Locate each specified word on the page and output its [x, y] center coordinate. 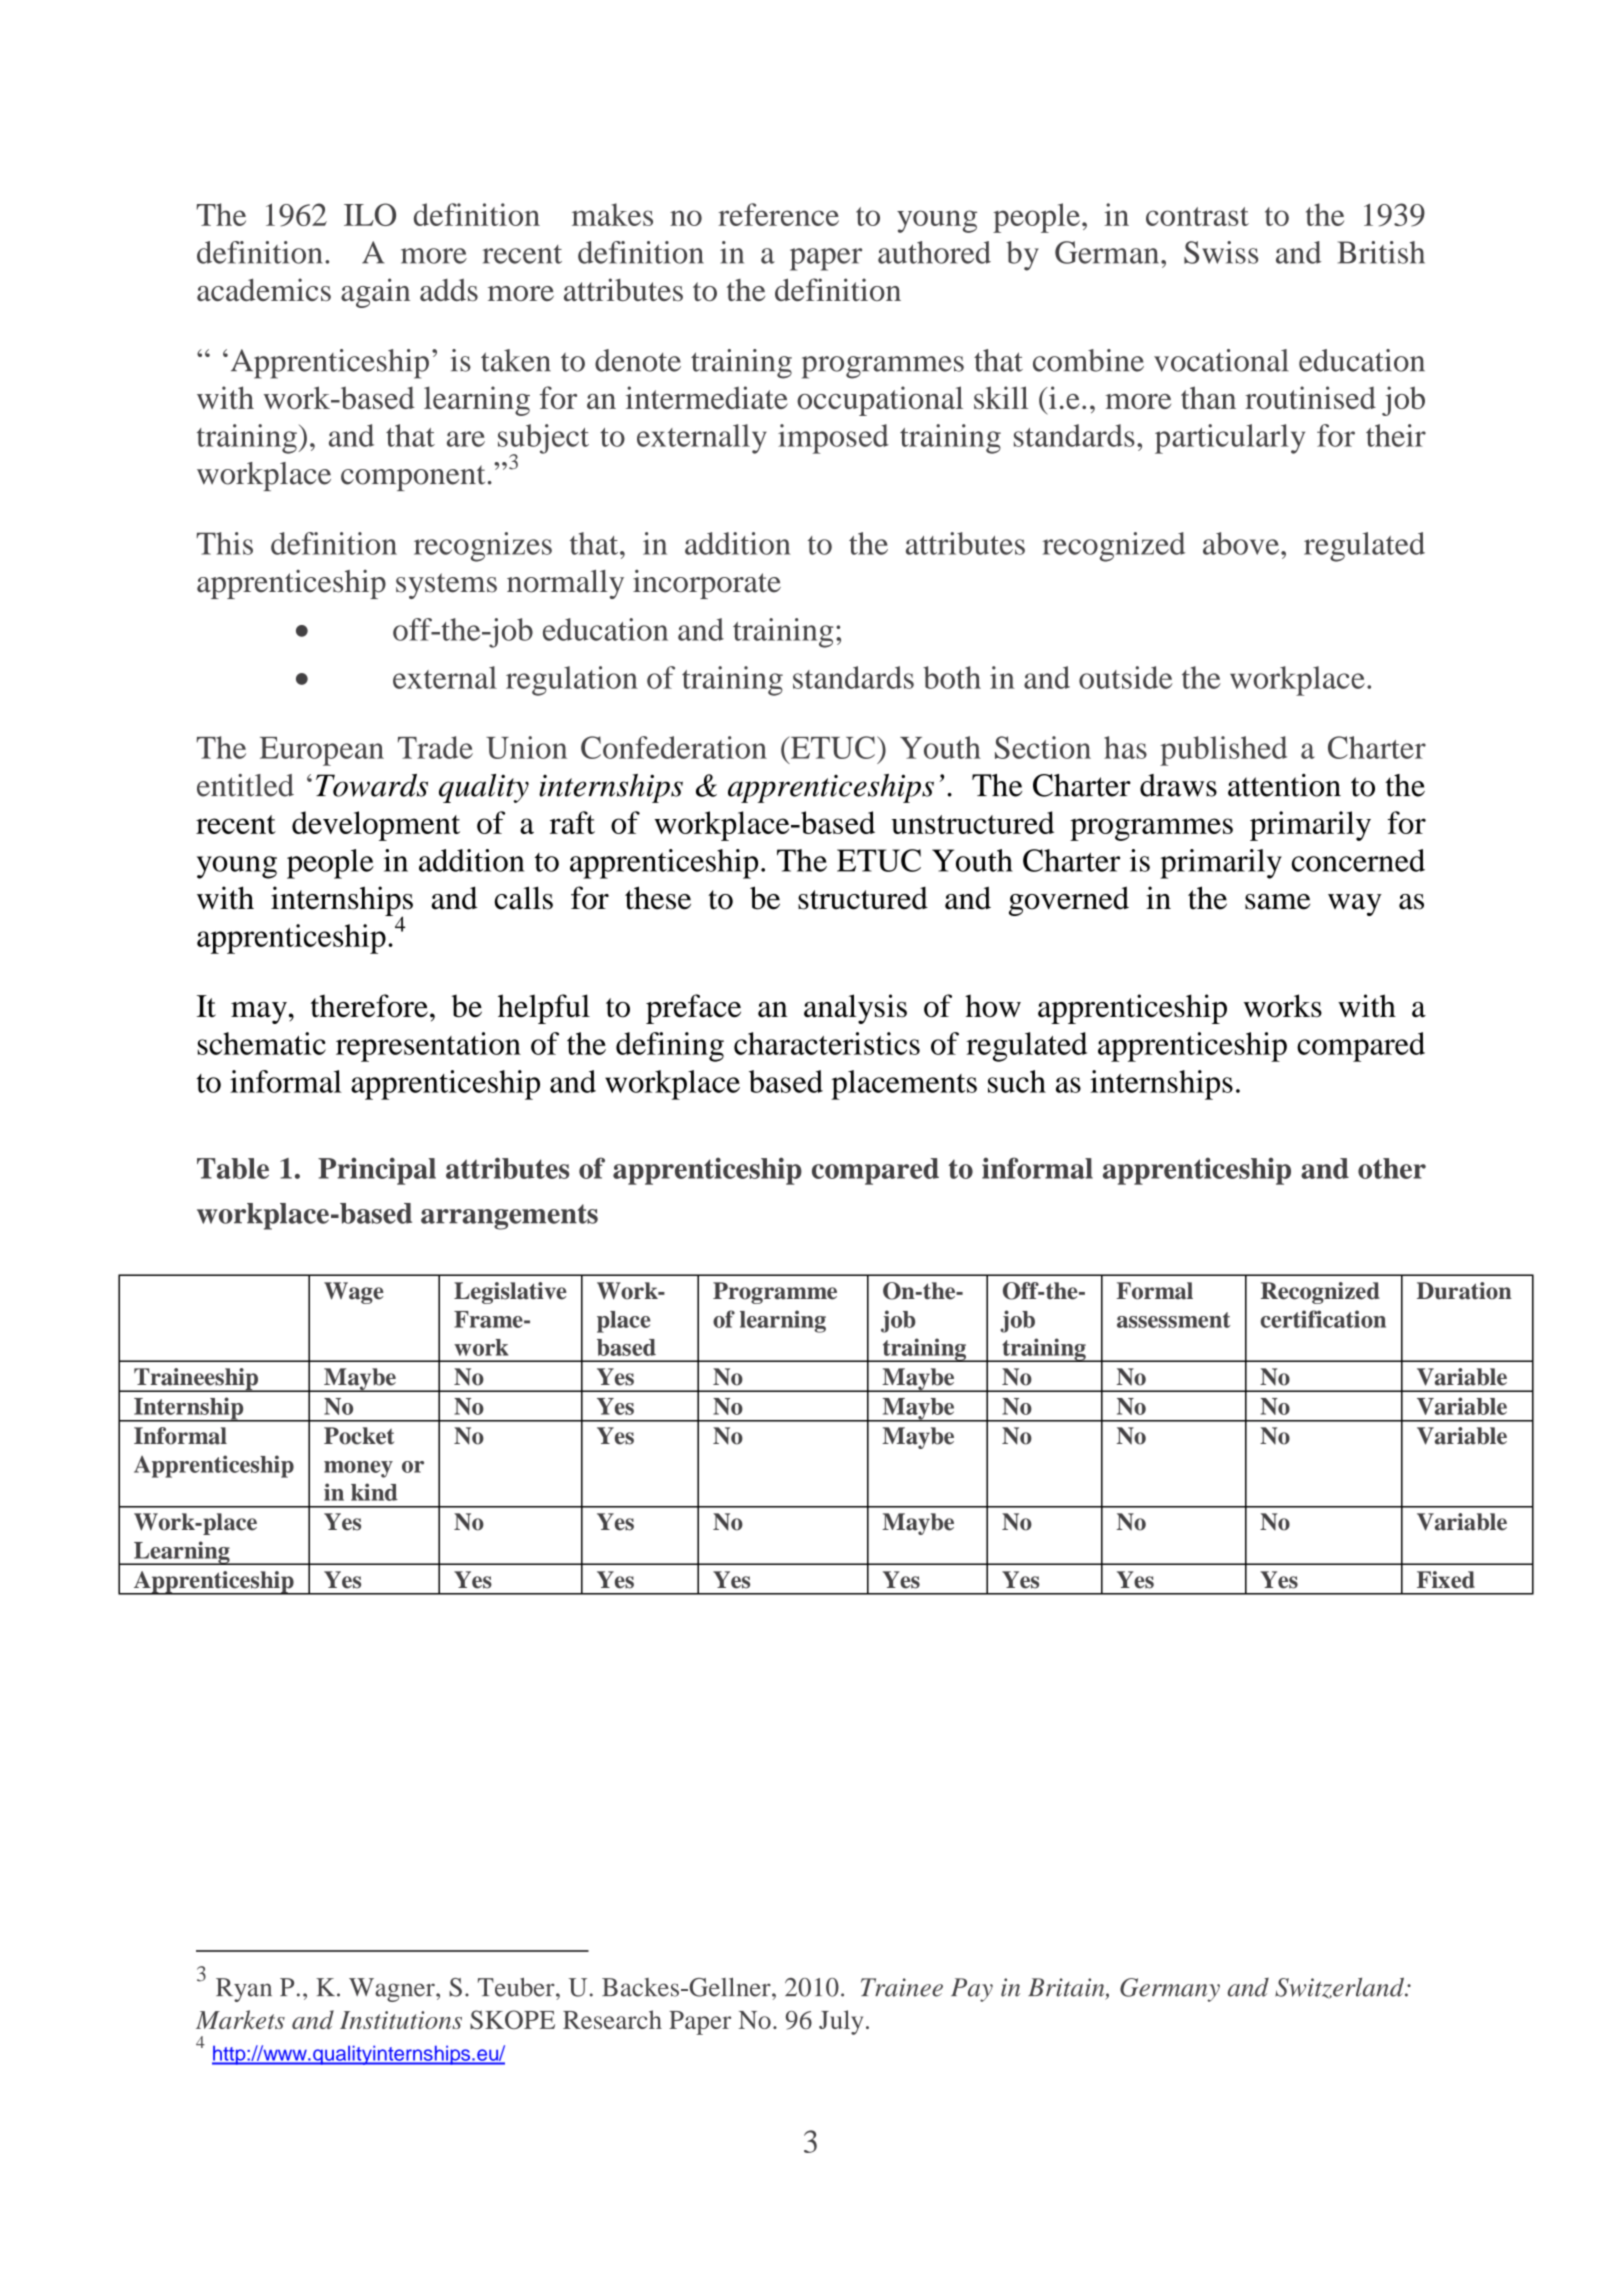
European [322, 751]
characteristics [827, 1043]
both [952, 677]
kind [374, 1492]
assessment [1173, 1320]
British [1381, 252]
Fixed [1446, 1580]
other [1392, 1168]
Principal [377, 1171]
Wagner [393, 1990]
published [1223, 751]
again [375, 293]
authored [934, 252]
